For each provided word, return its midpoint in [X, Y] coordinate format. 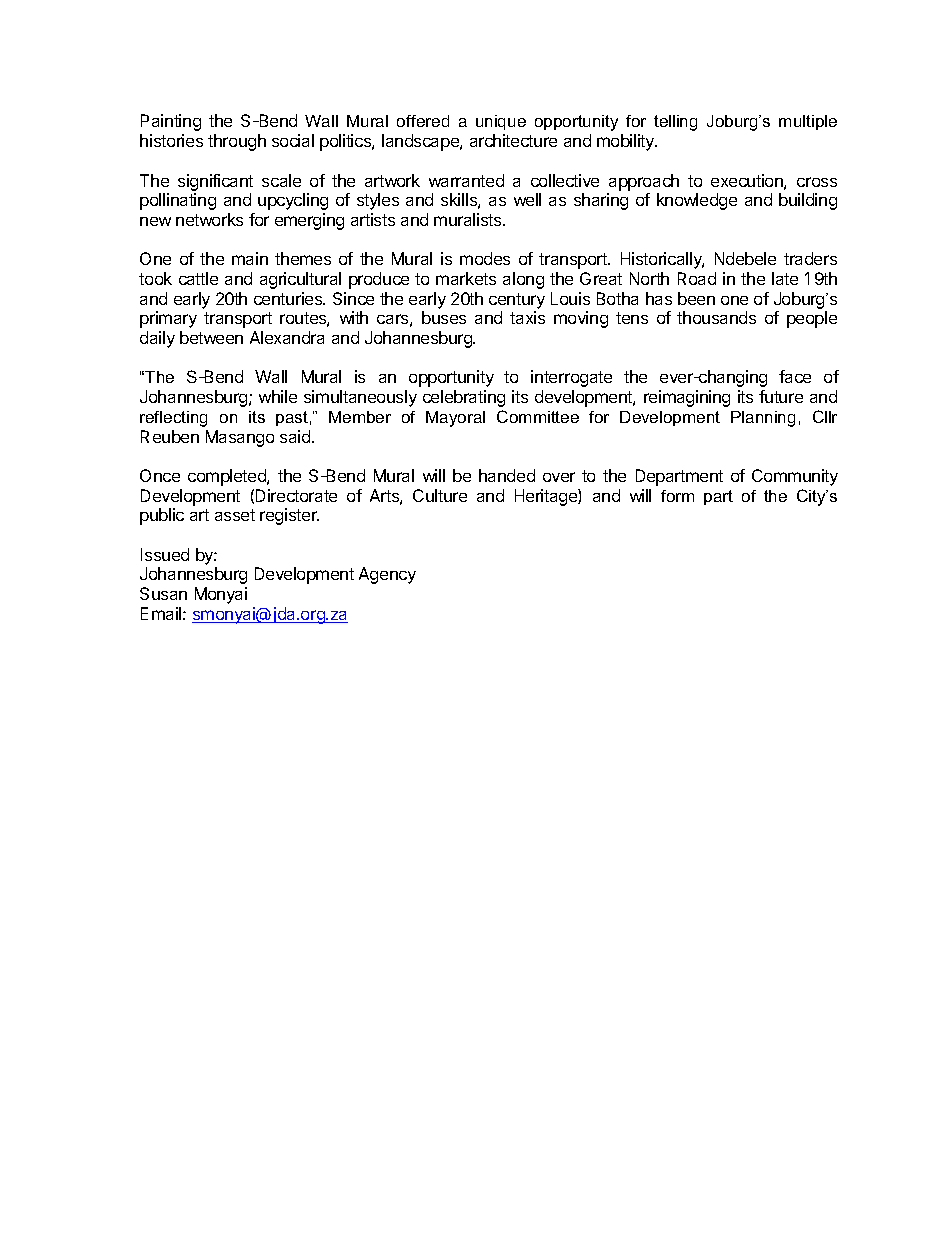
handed [507, 475]
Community [795, 477]
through [237, 142]
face [795, 376]
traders [810, 258]
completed [228, 477]
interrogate [571, 378]
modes [485, 258]
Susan [163, 593]
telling [675, 123]
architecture [513, 140]
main [250, 258]
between [211, 337]
